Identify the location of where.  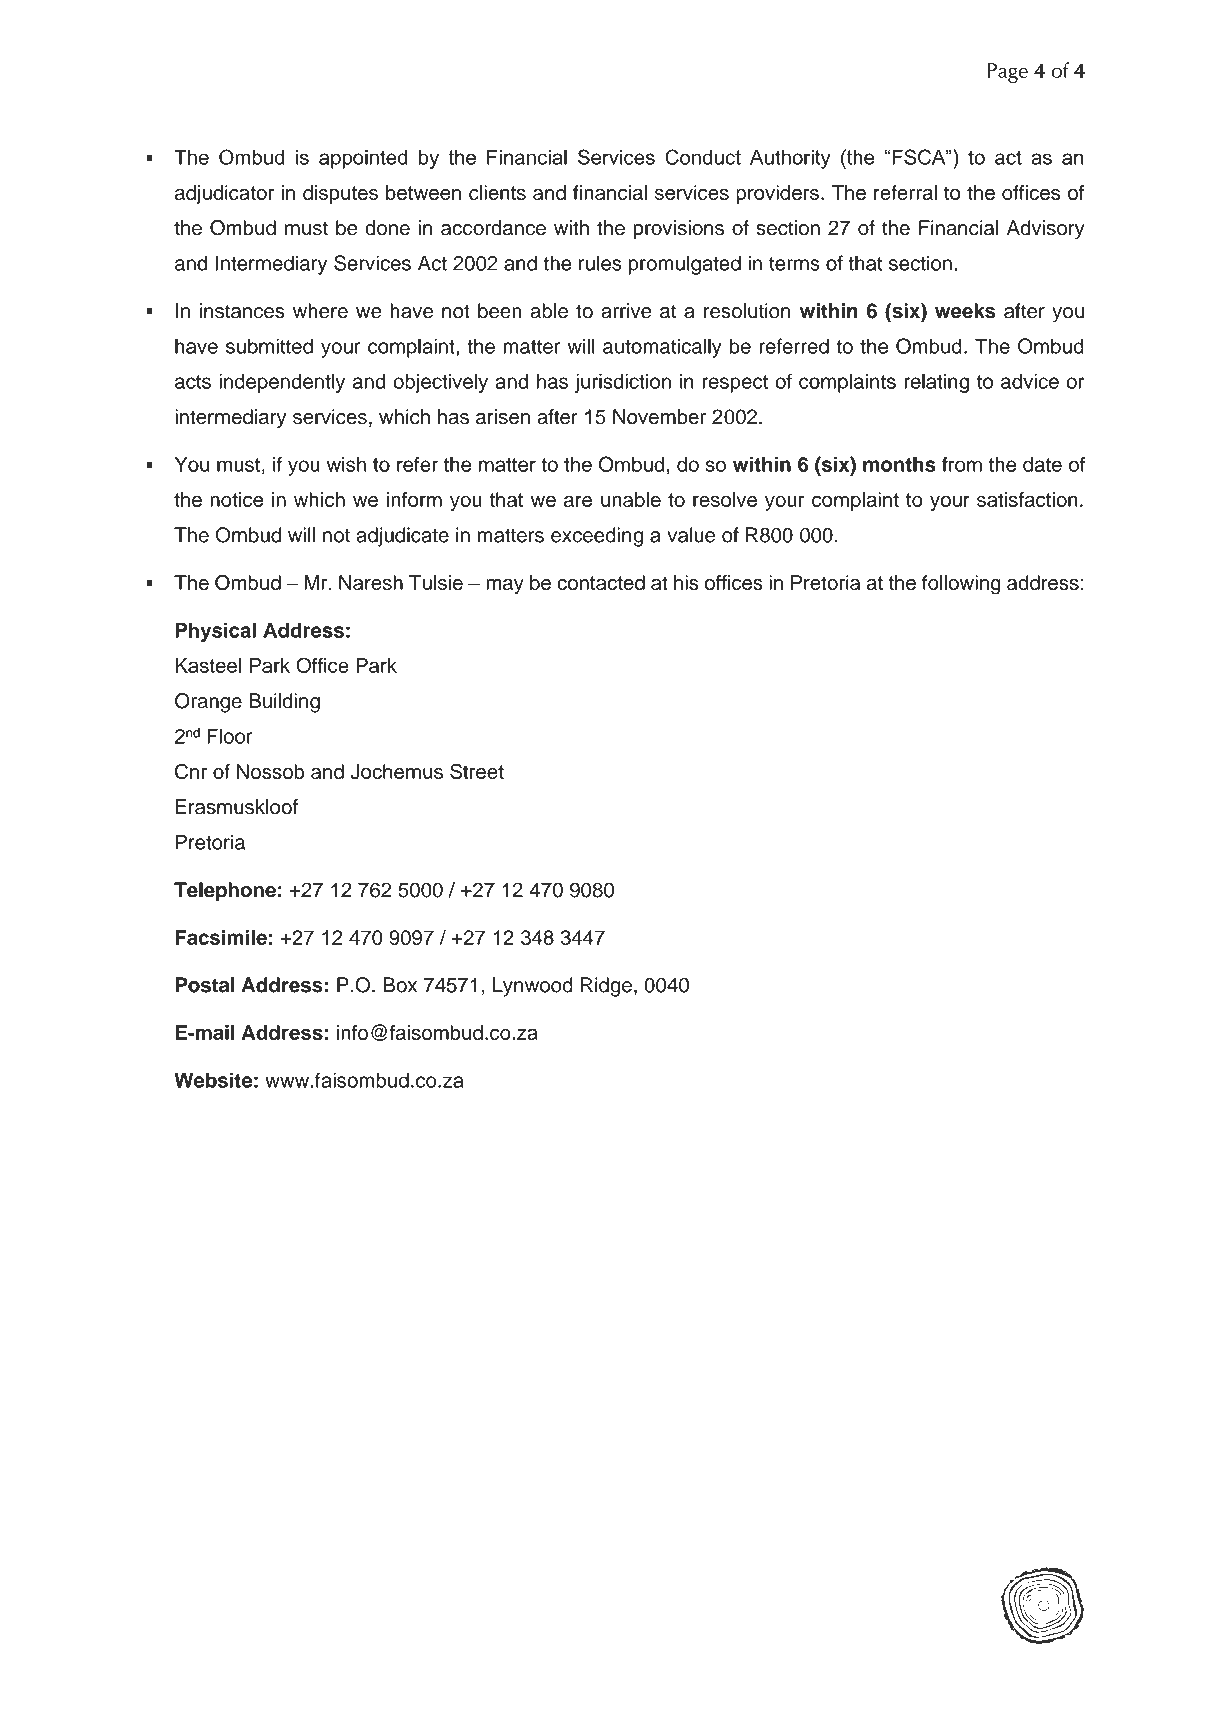
(320, 311).
